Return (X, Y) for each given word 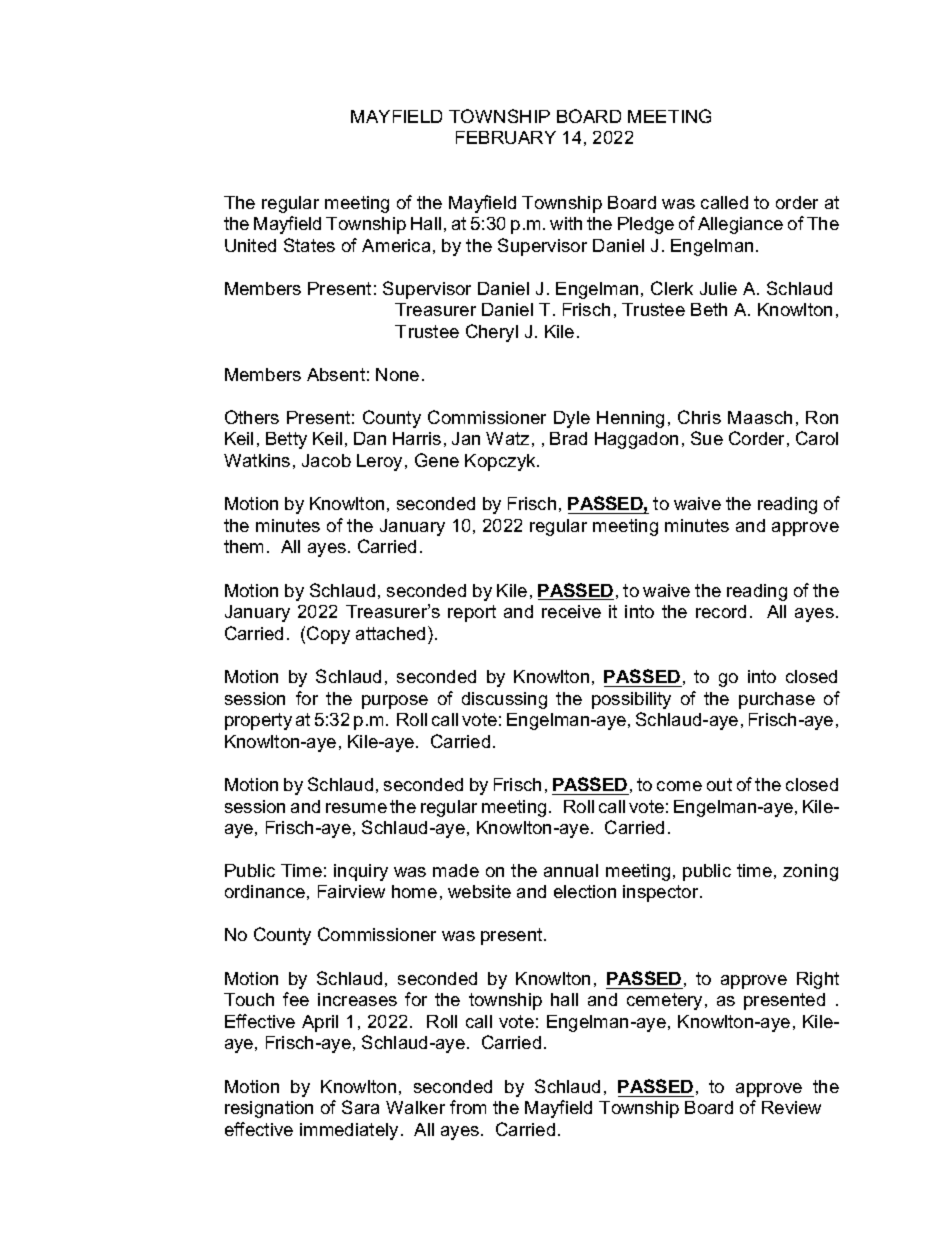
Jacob (326, 460)
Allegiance (740, 225)
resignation (269, 1109)
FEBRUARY (506, 137)
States (309, 245)
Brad (568, 438)
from (468, 1107)
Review (791, 1107)
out (719, 784)
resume (356, 808)
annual (571, 870)
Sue (707, 438)
